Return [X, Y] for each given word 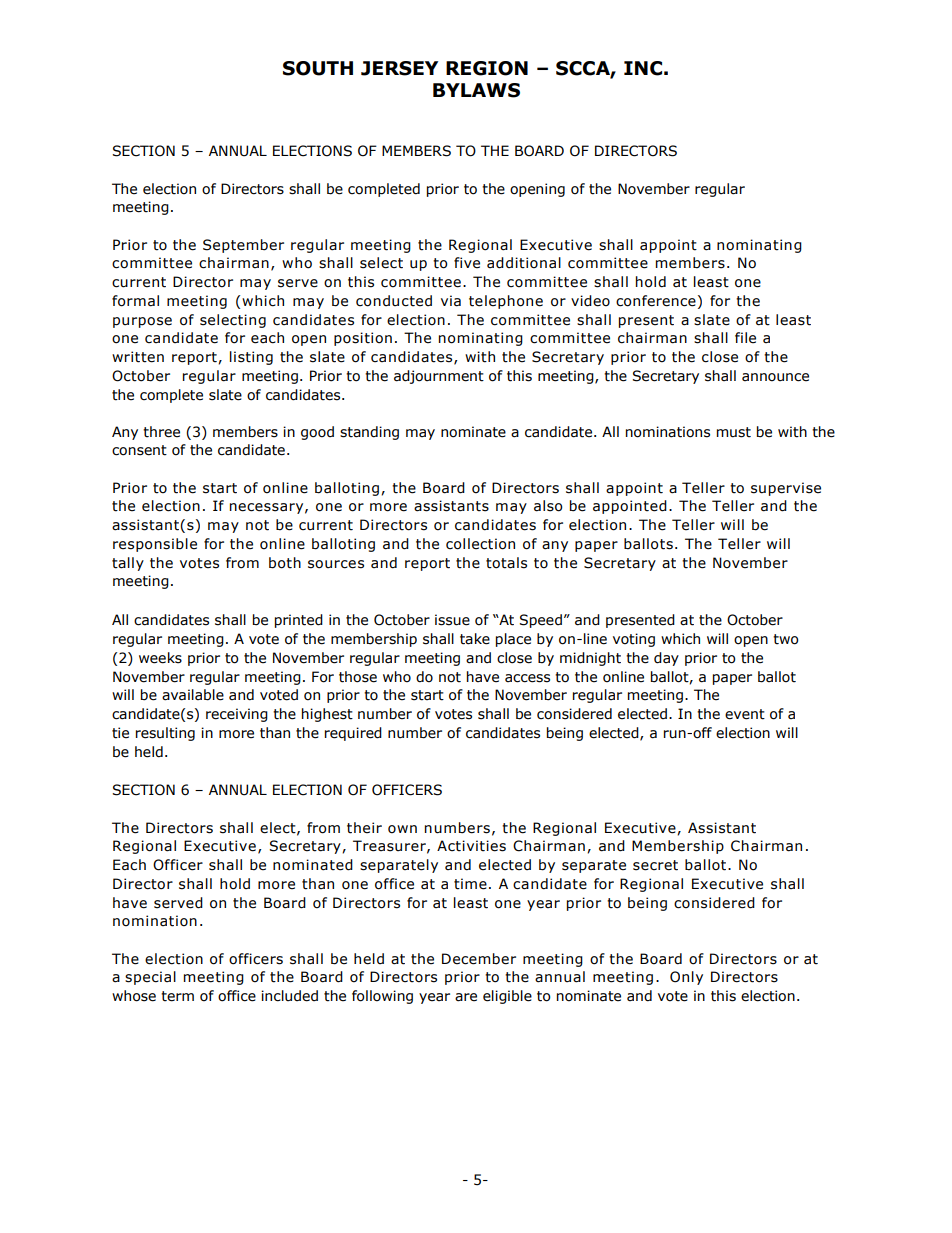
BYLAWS [476, 90]
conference [656, 301]
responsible [155, 545]
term [177, 996]
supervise [786, 489]
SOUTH [318, 68]
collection [480, 544]
